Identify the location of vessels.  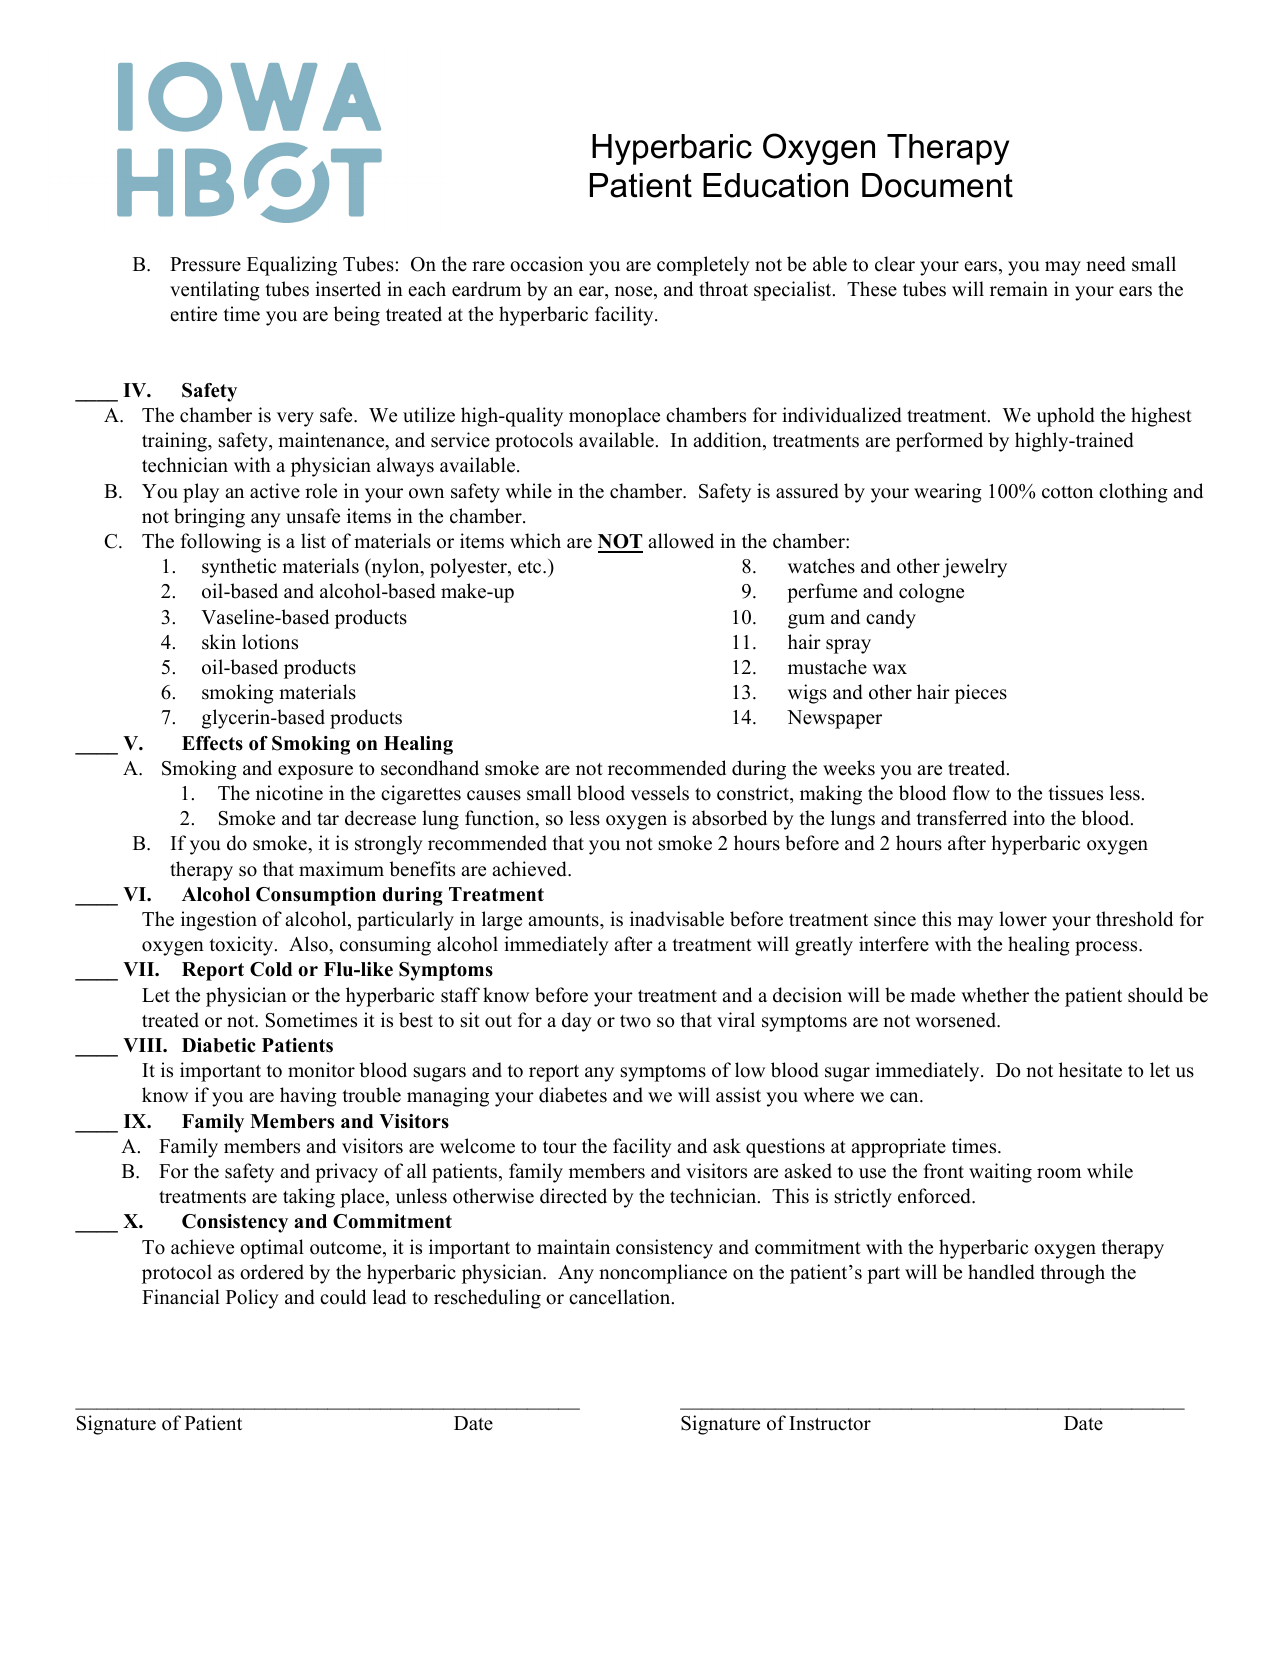
(660, 793).
